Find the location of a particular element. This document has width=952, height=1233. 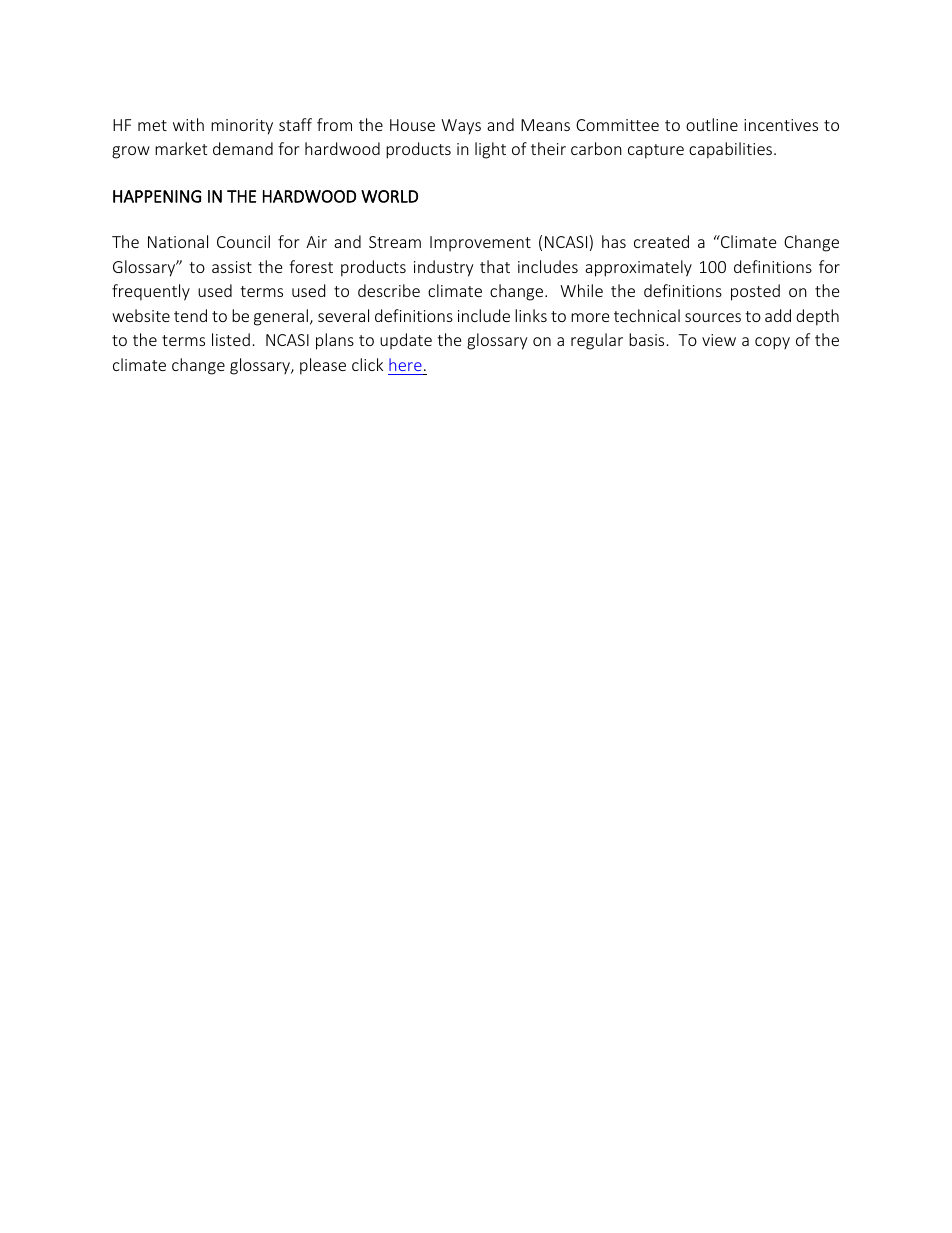

posted is located at coordinates (755, 292).
